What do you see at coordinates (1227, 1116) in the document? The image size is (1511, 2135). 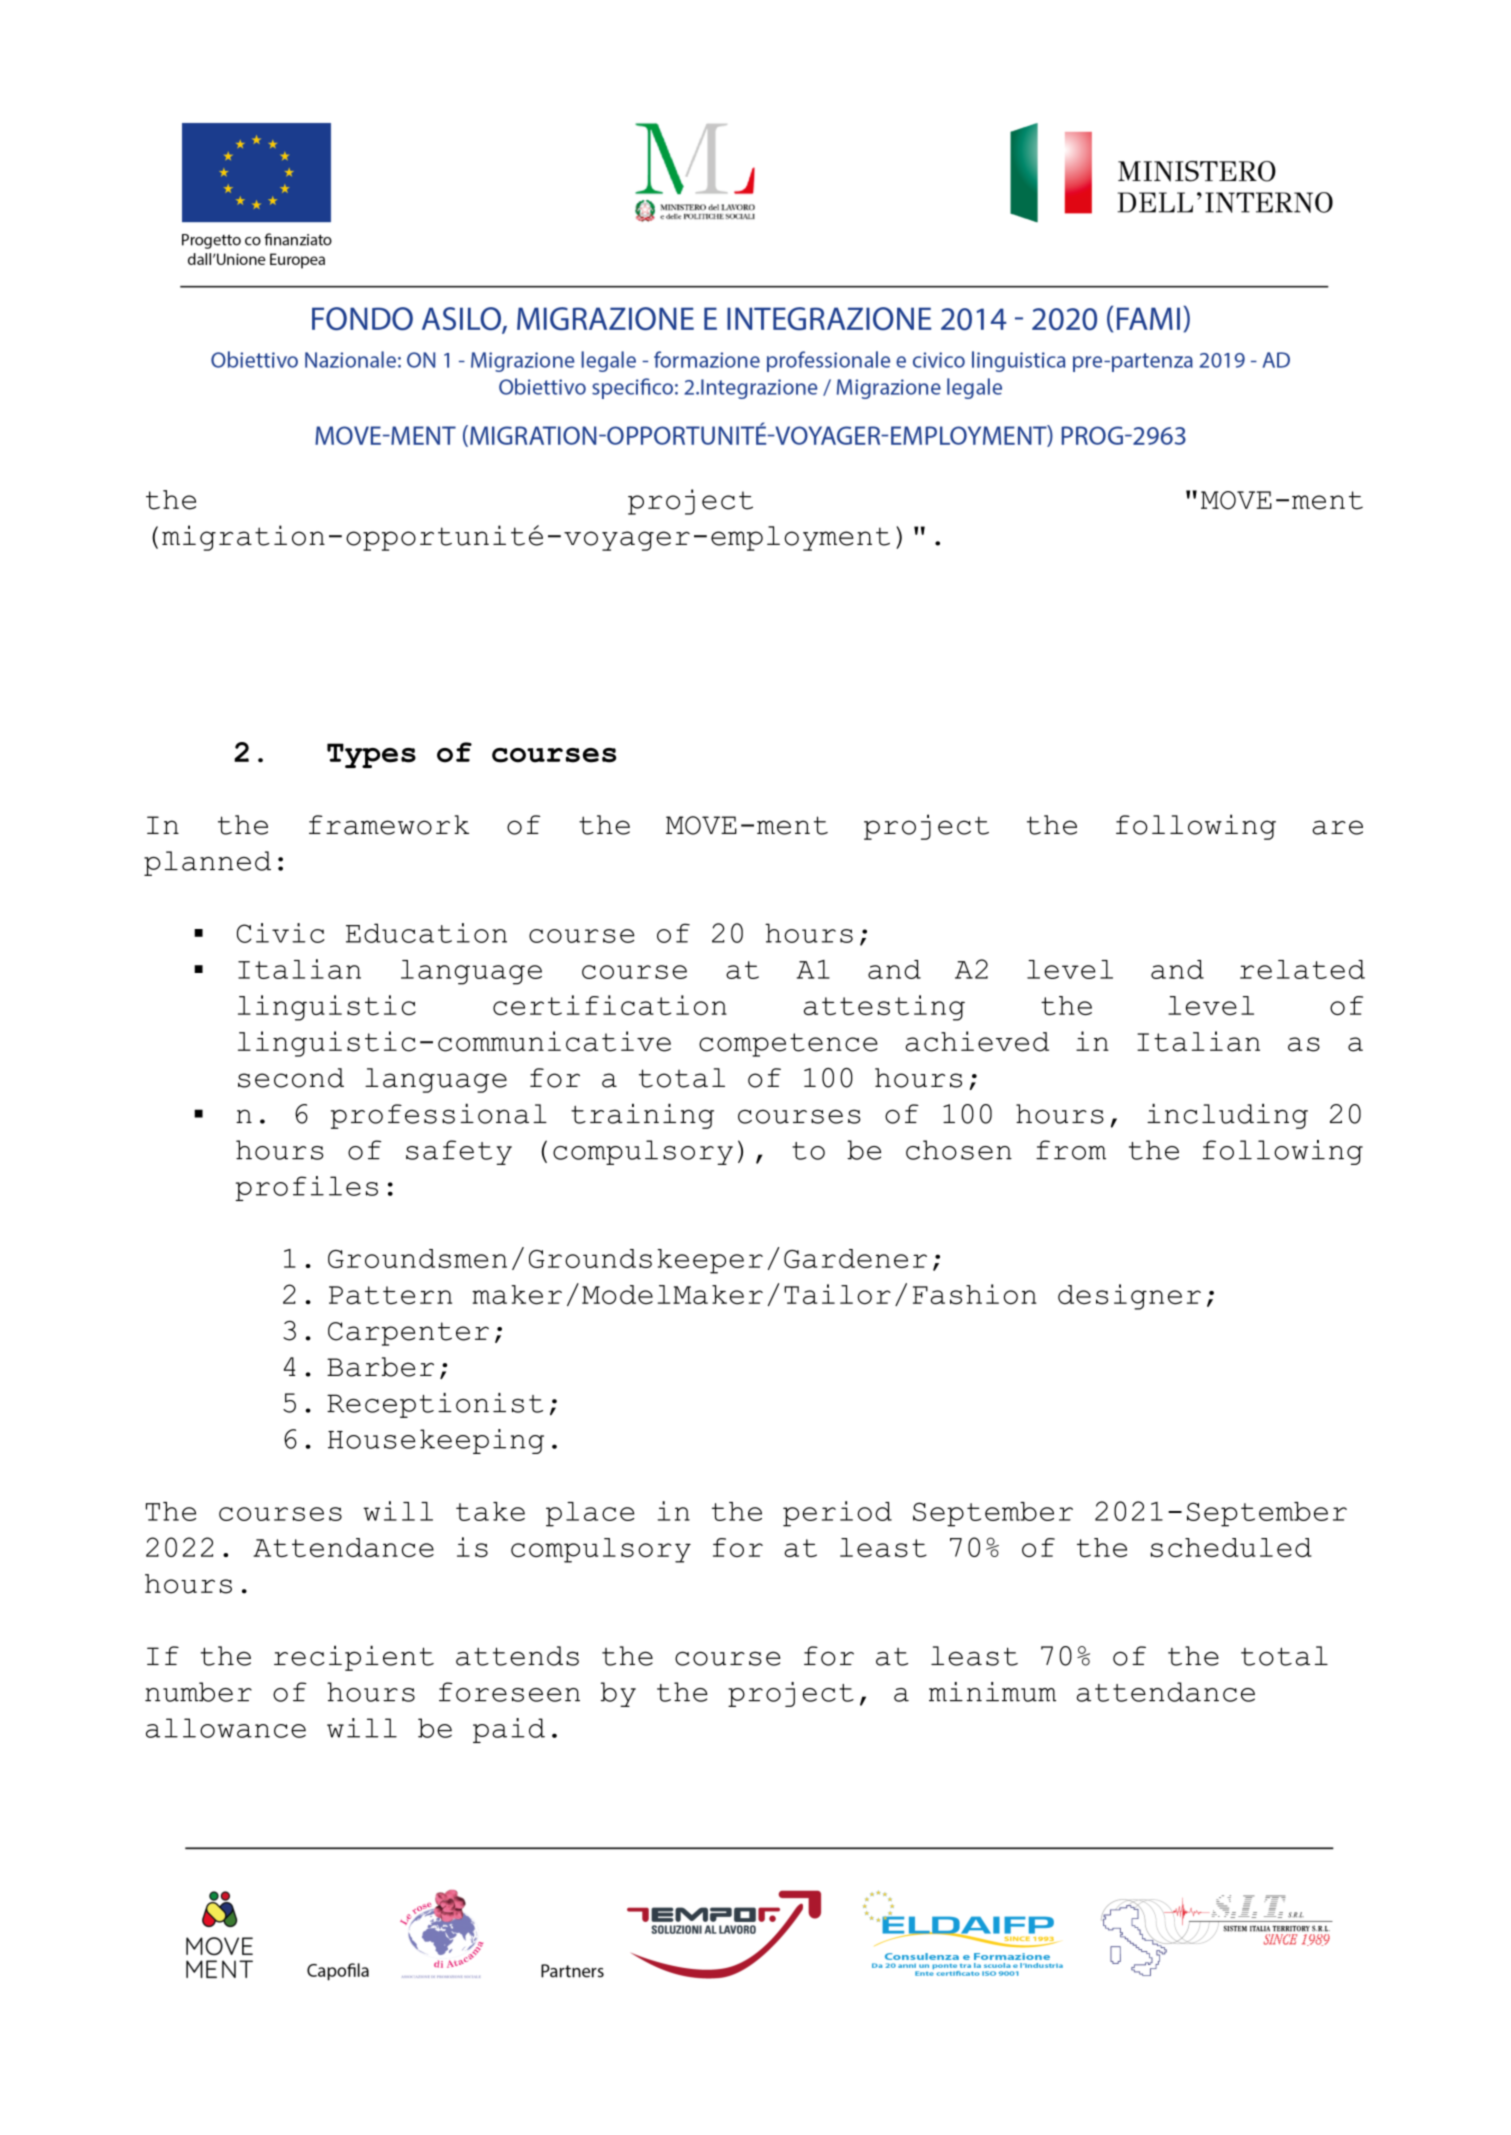 I see `including` at bounding box center [1227, 1116].
